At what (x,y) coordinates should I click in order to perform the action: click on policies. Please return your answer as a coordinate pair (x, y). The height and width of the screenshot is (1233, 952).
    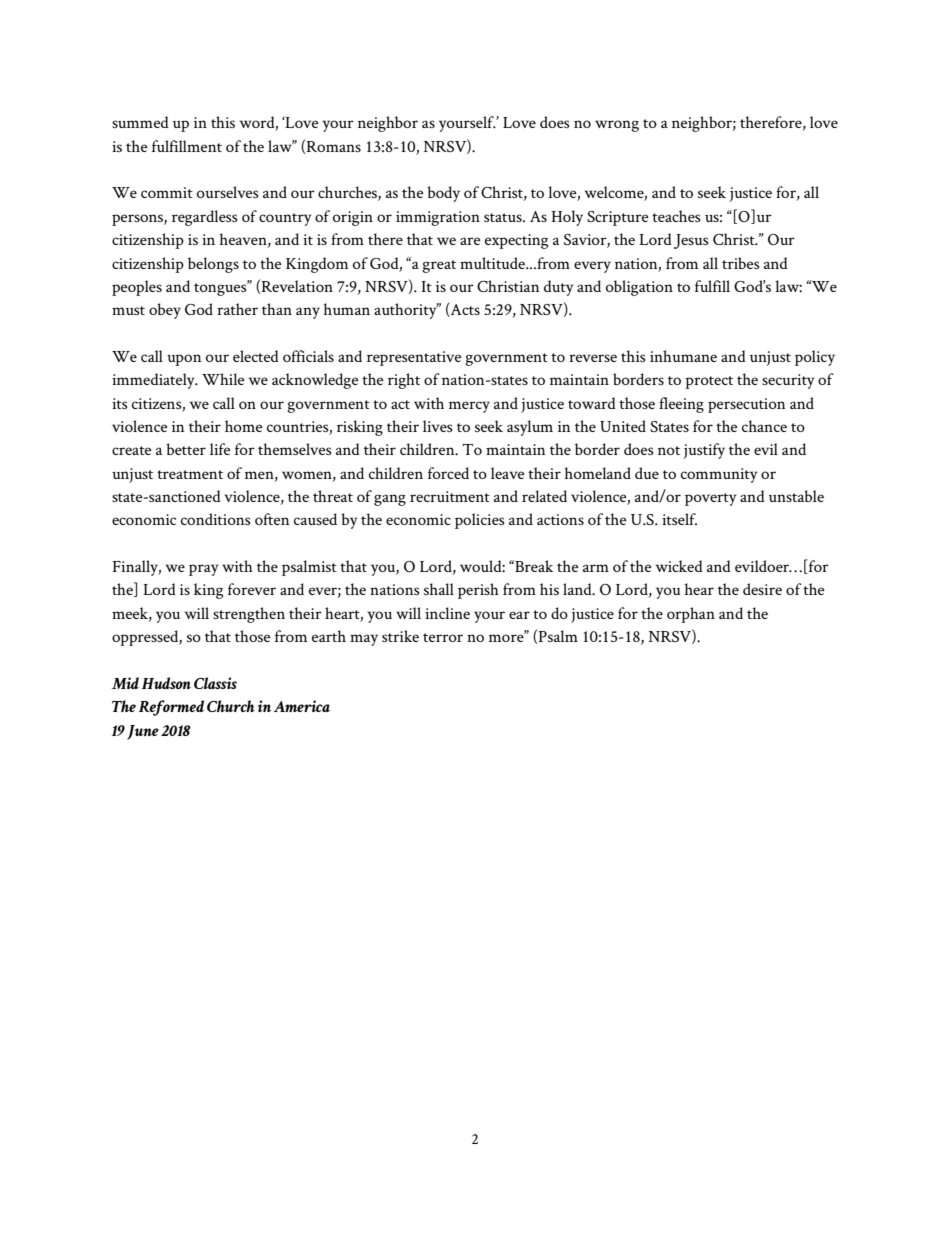
    Looking at the image, I should click on (480, 521).
